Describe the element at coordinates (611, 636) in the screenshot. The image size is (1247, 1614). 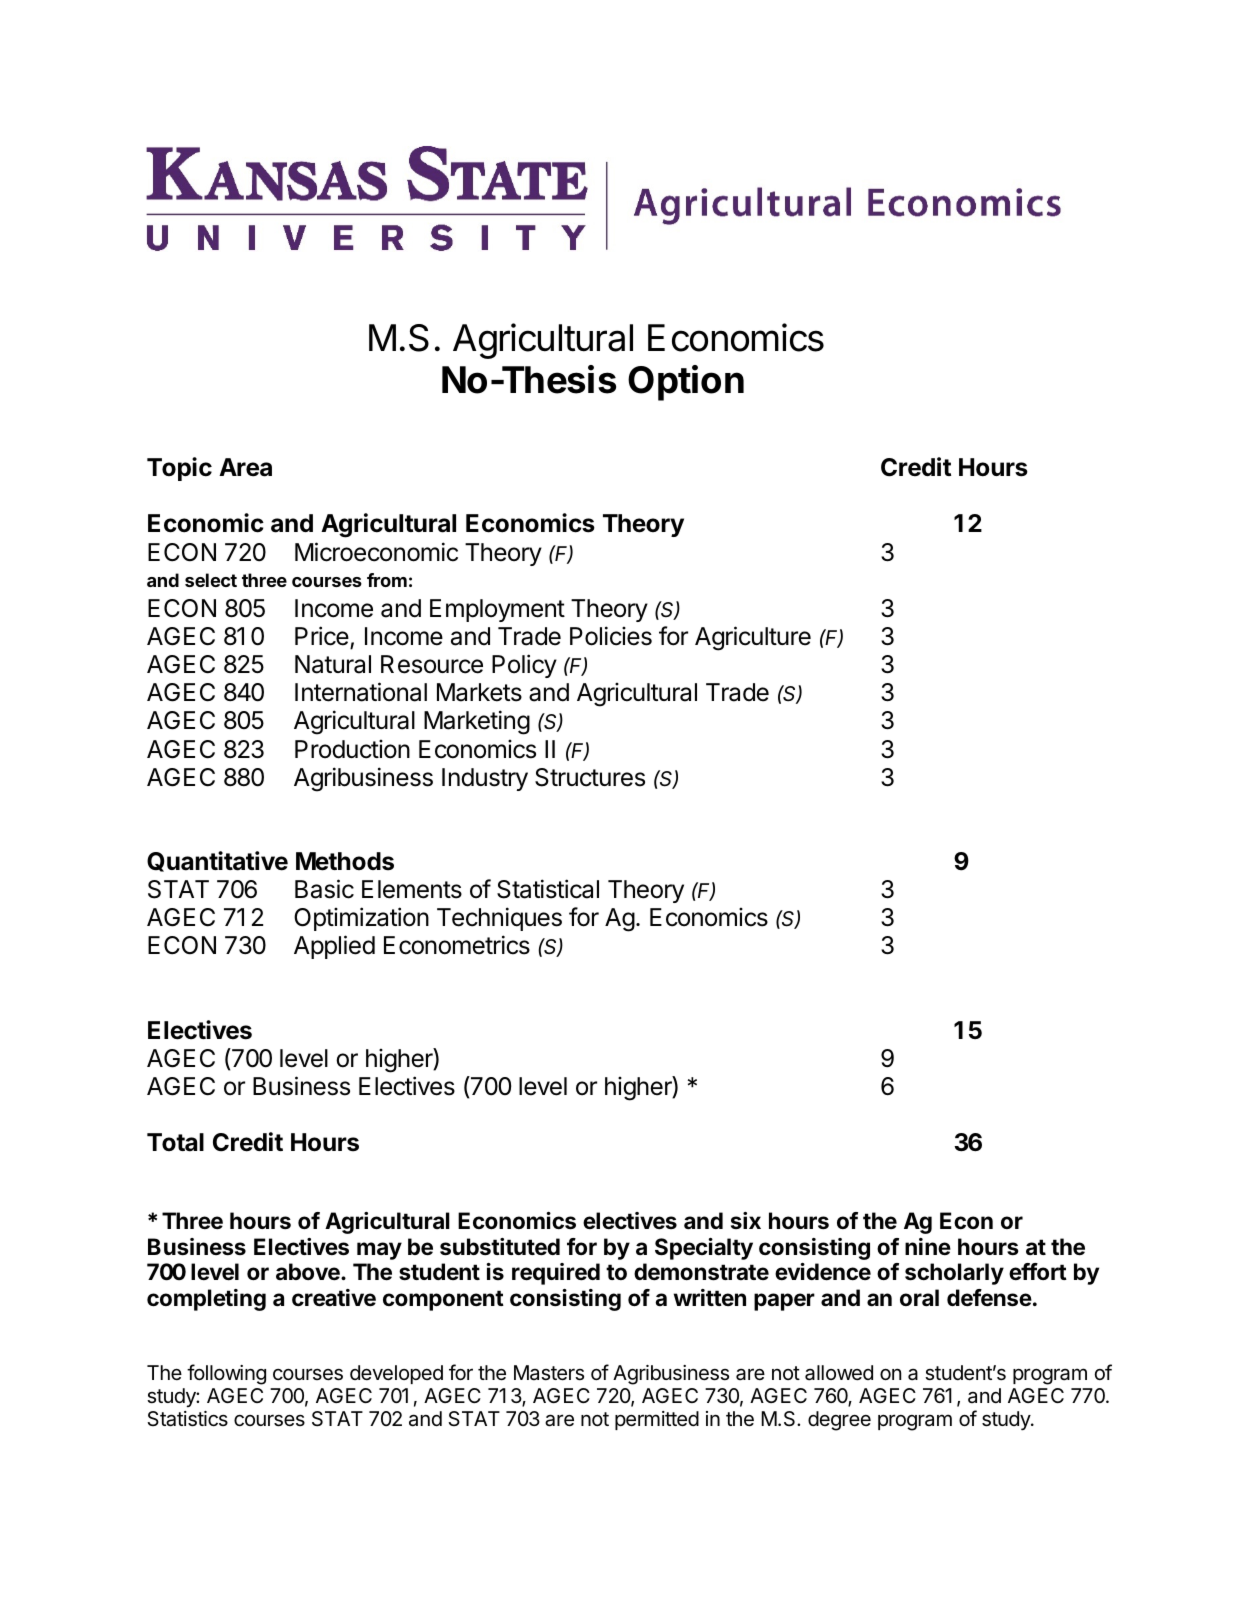
I see `Policies` at that location.
